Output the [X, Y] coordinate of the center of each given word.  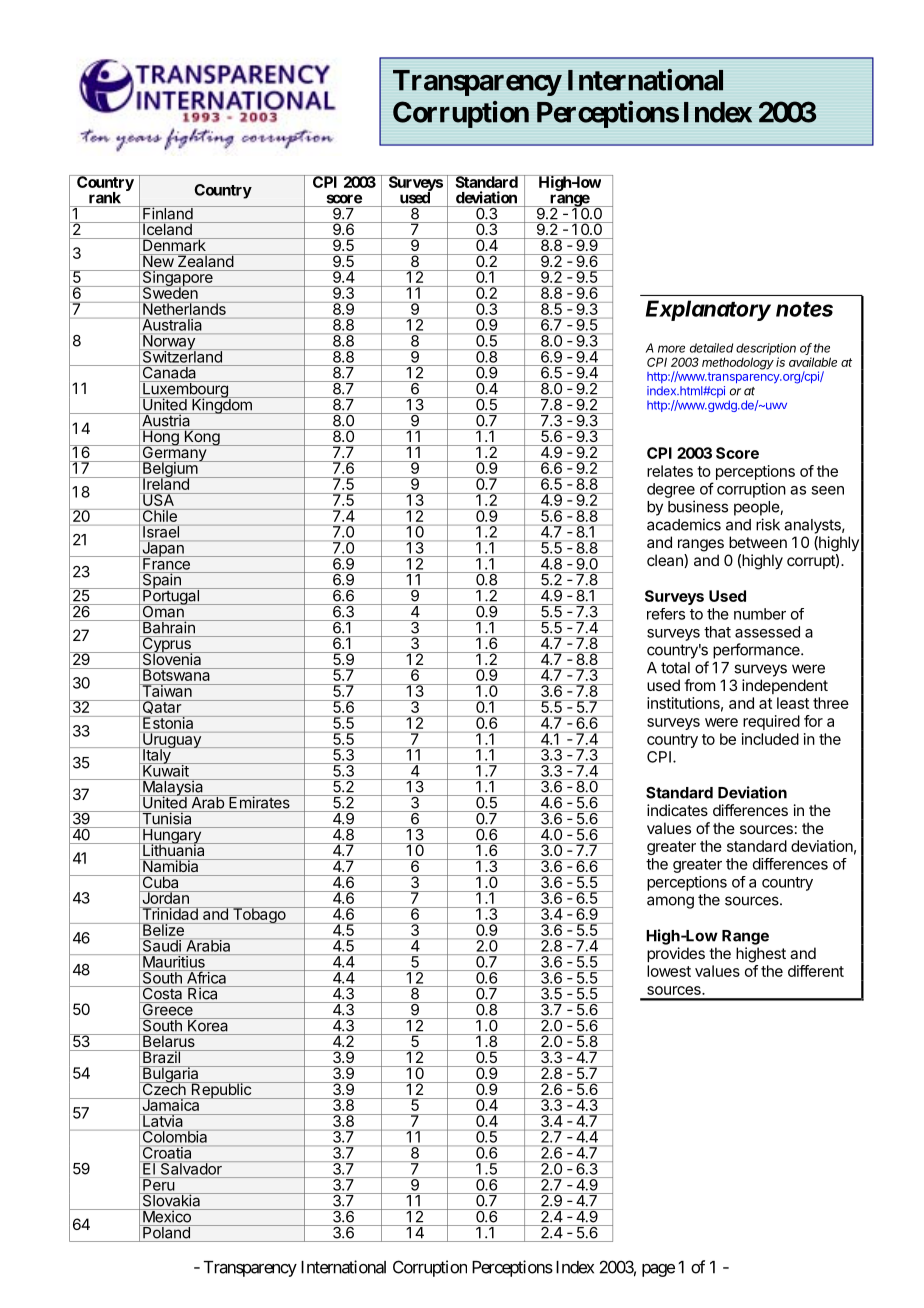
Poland [166, 1232]
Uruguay [172, 741]
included [770, 739]
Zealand [205, 260]
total [675, 668]
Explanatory [708, 310]
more [671, 349]
